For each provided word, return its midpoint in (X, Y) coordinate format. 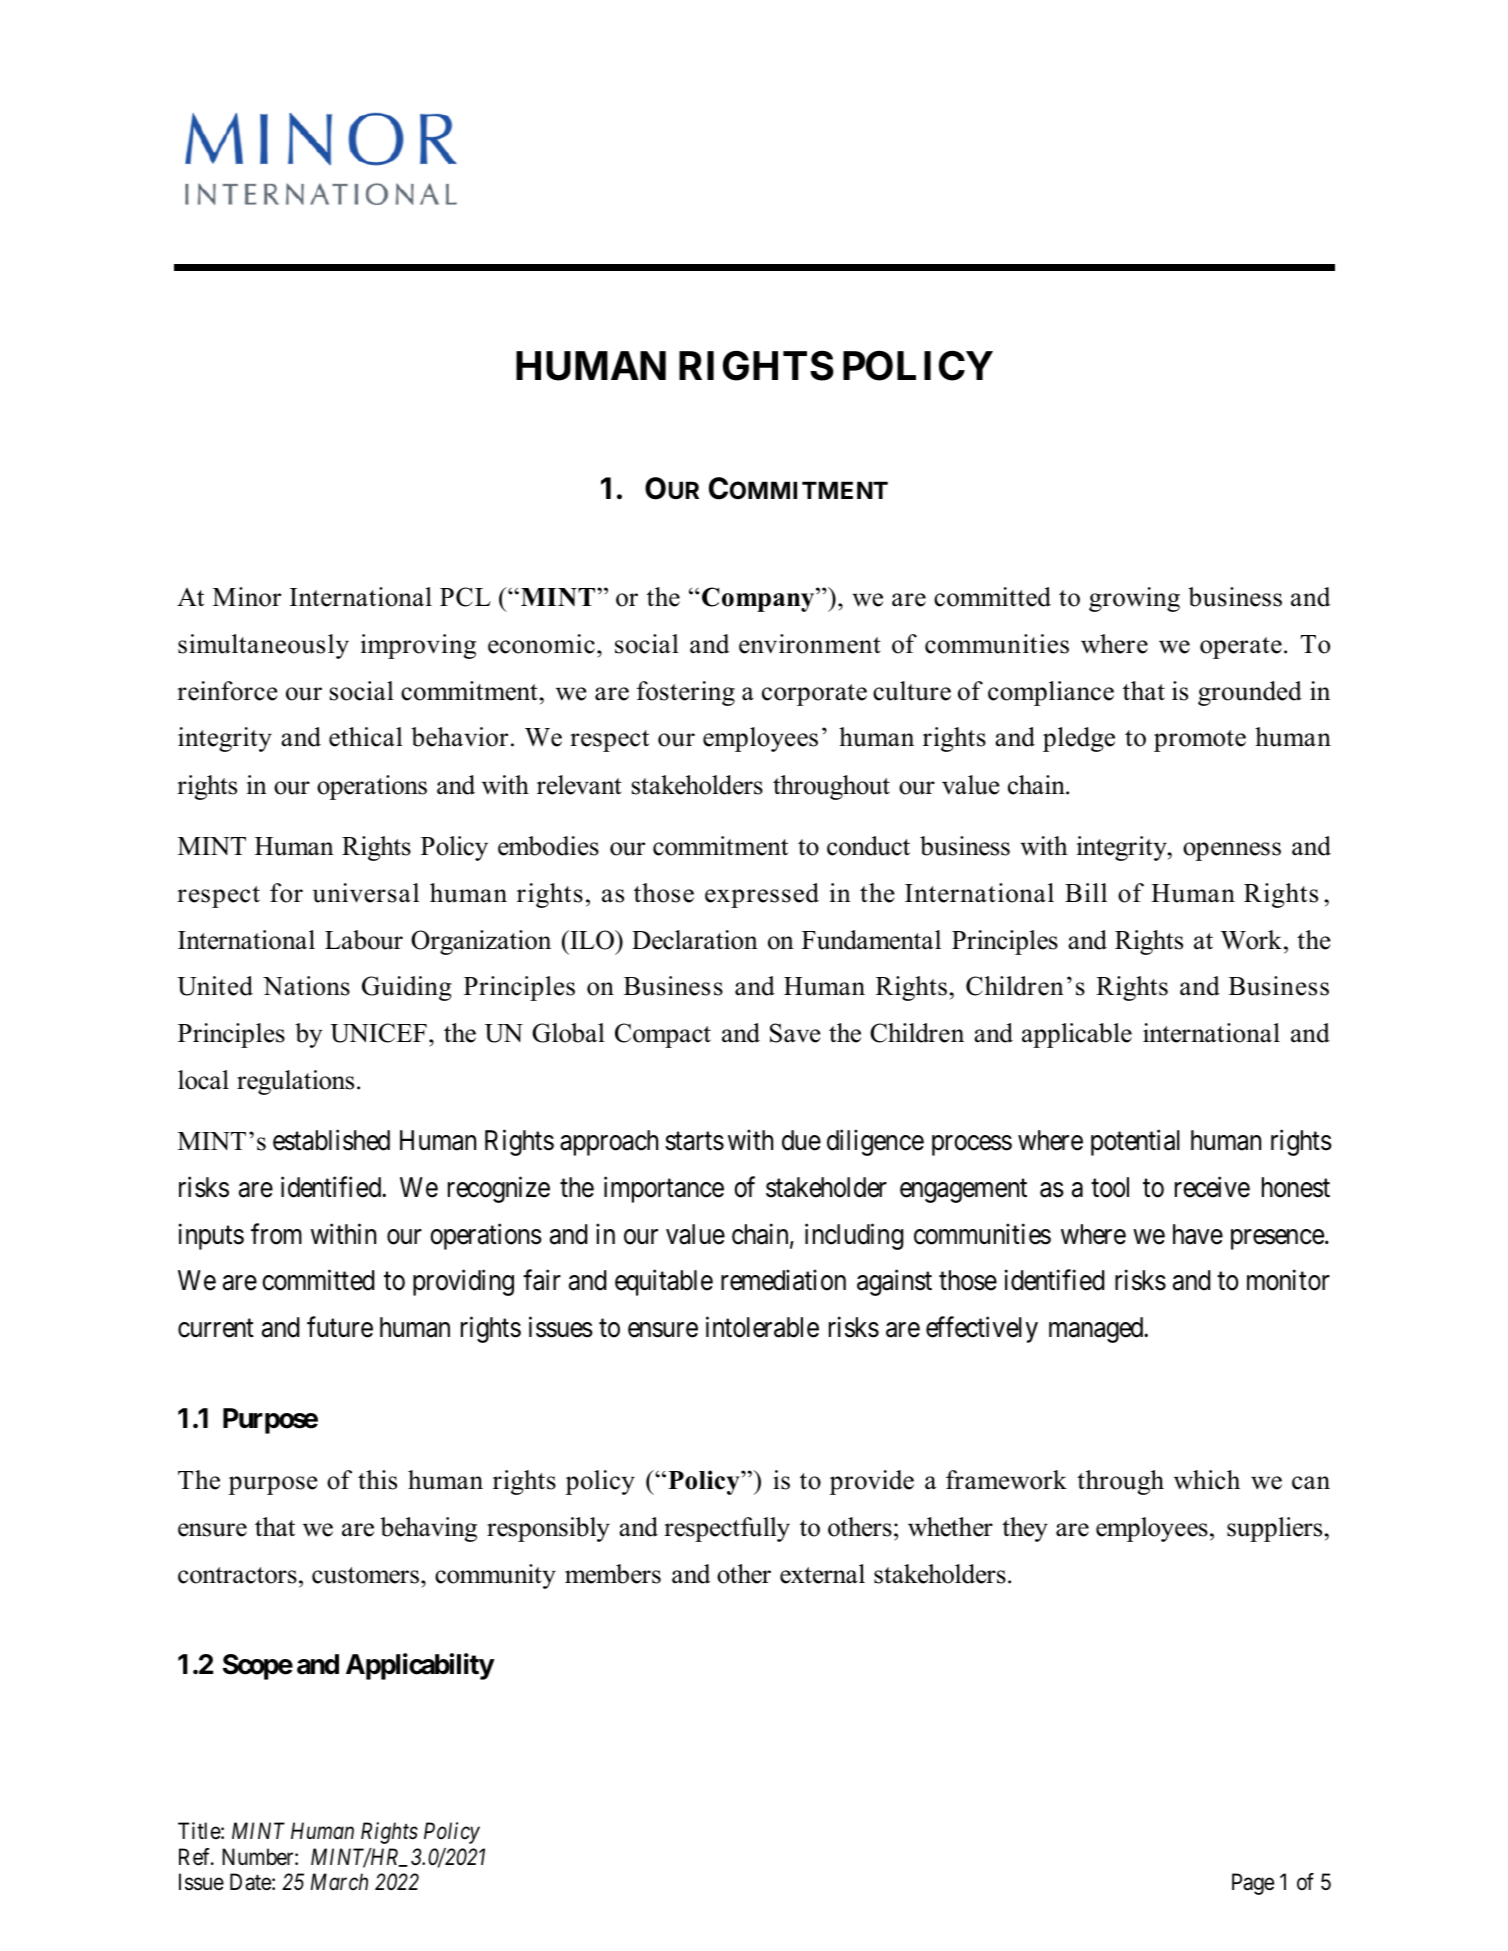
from (276, 1234)
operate (1241, 648)
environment (810, 644)
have (1198, 1234)
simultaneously (263, 646)
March (339, 1881)
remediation (783, 1280)
